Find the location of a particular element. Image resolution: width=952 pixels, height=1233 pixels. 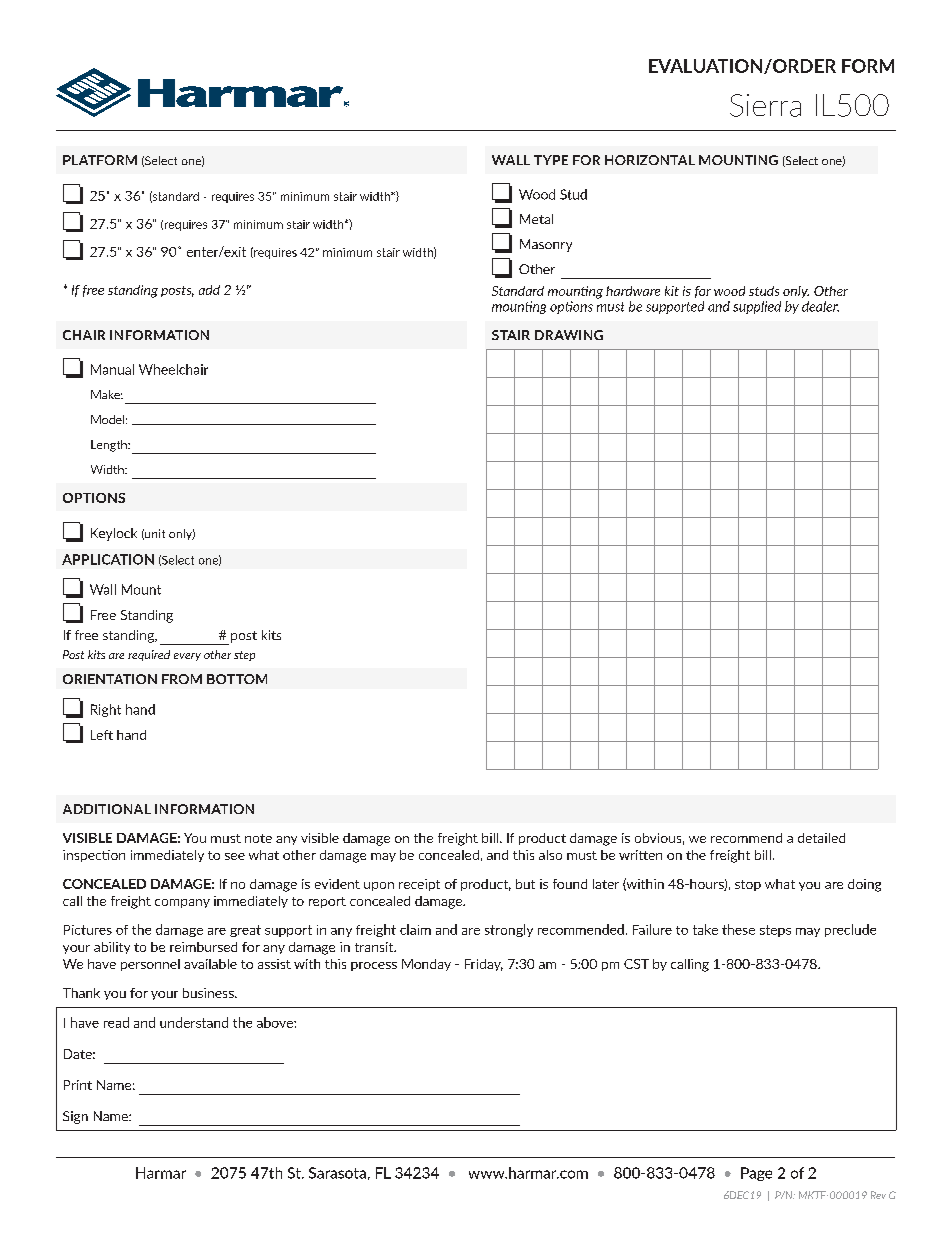

Manual is located at coordinates (112, 369).
